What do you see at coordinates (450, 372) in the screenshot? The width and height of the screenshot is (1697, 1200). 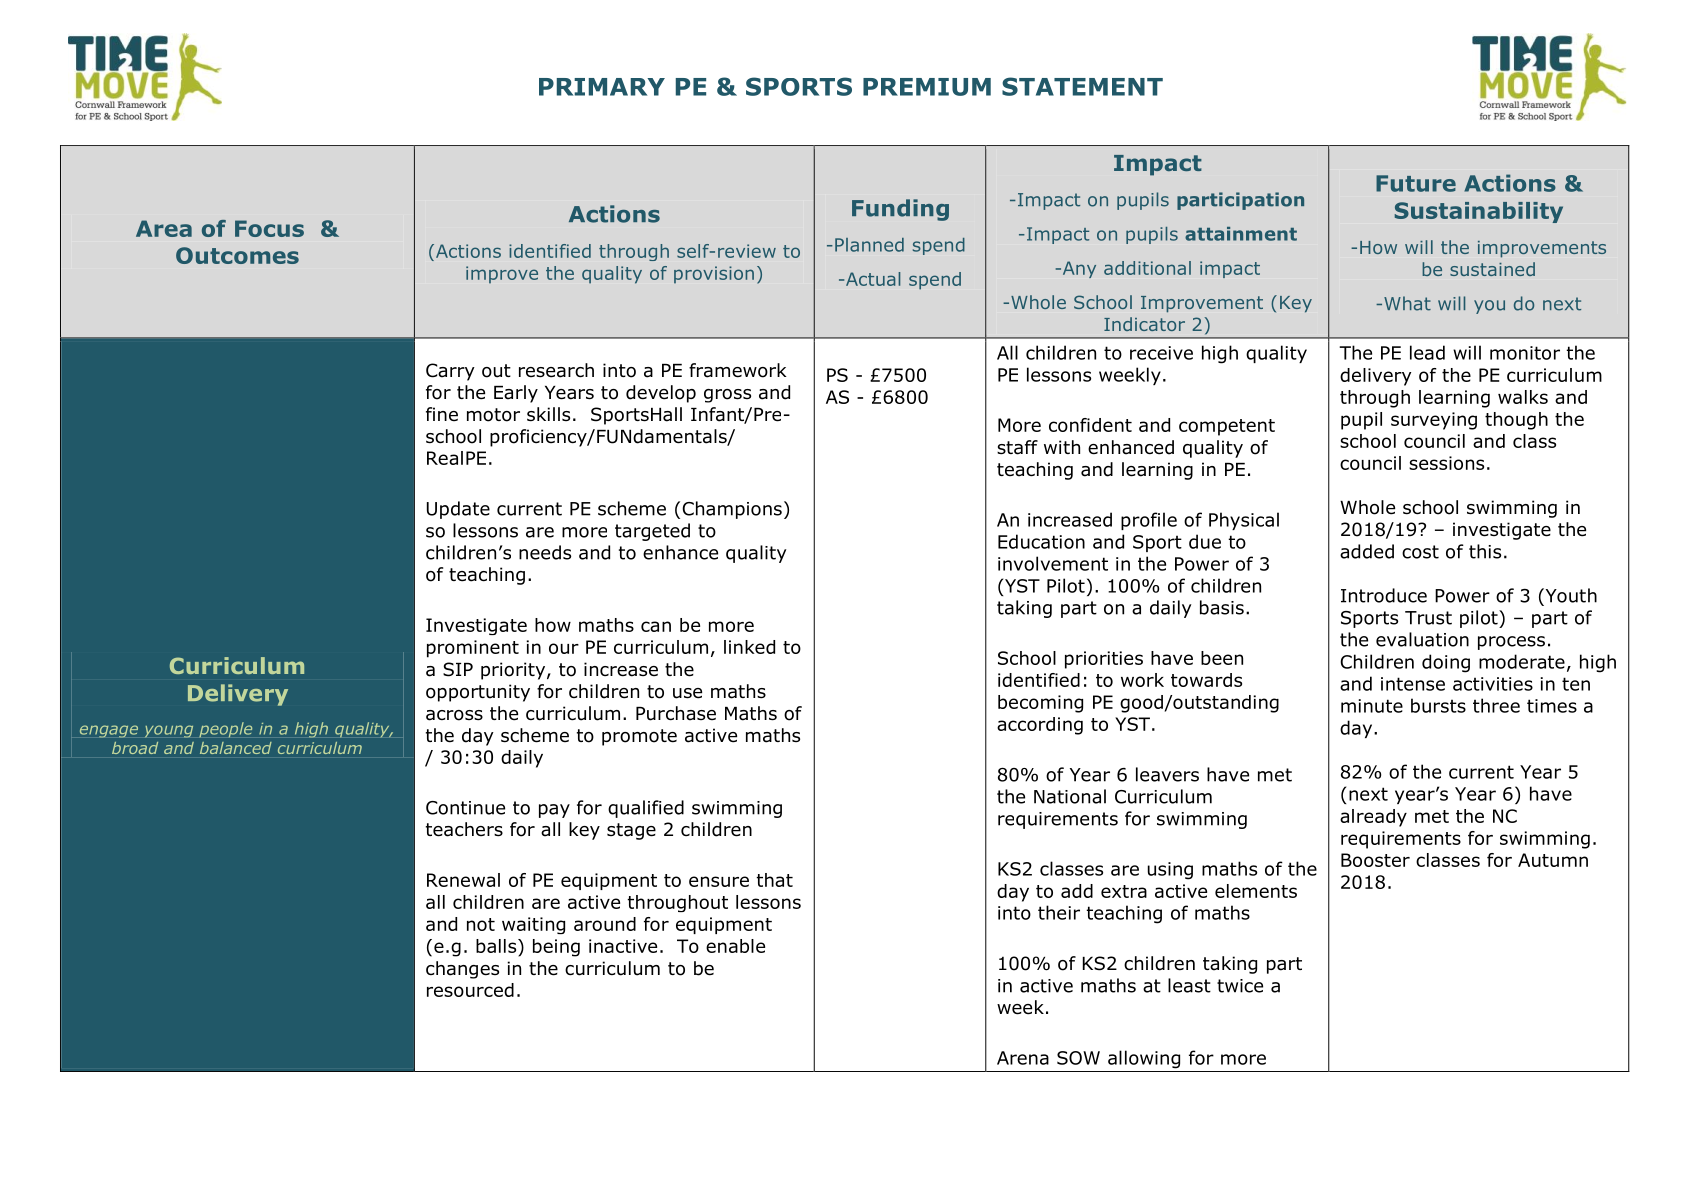 I see `Carry` at bounding box center [450, 372].
